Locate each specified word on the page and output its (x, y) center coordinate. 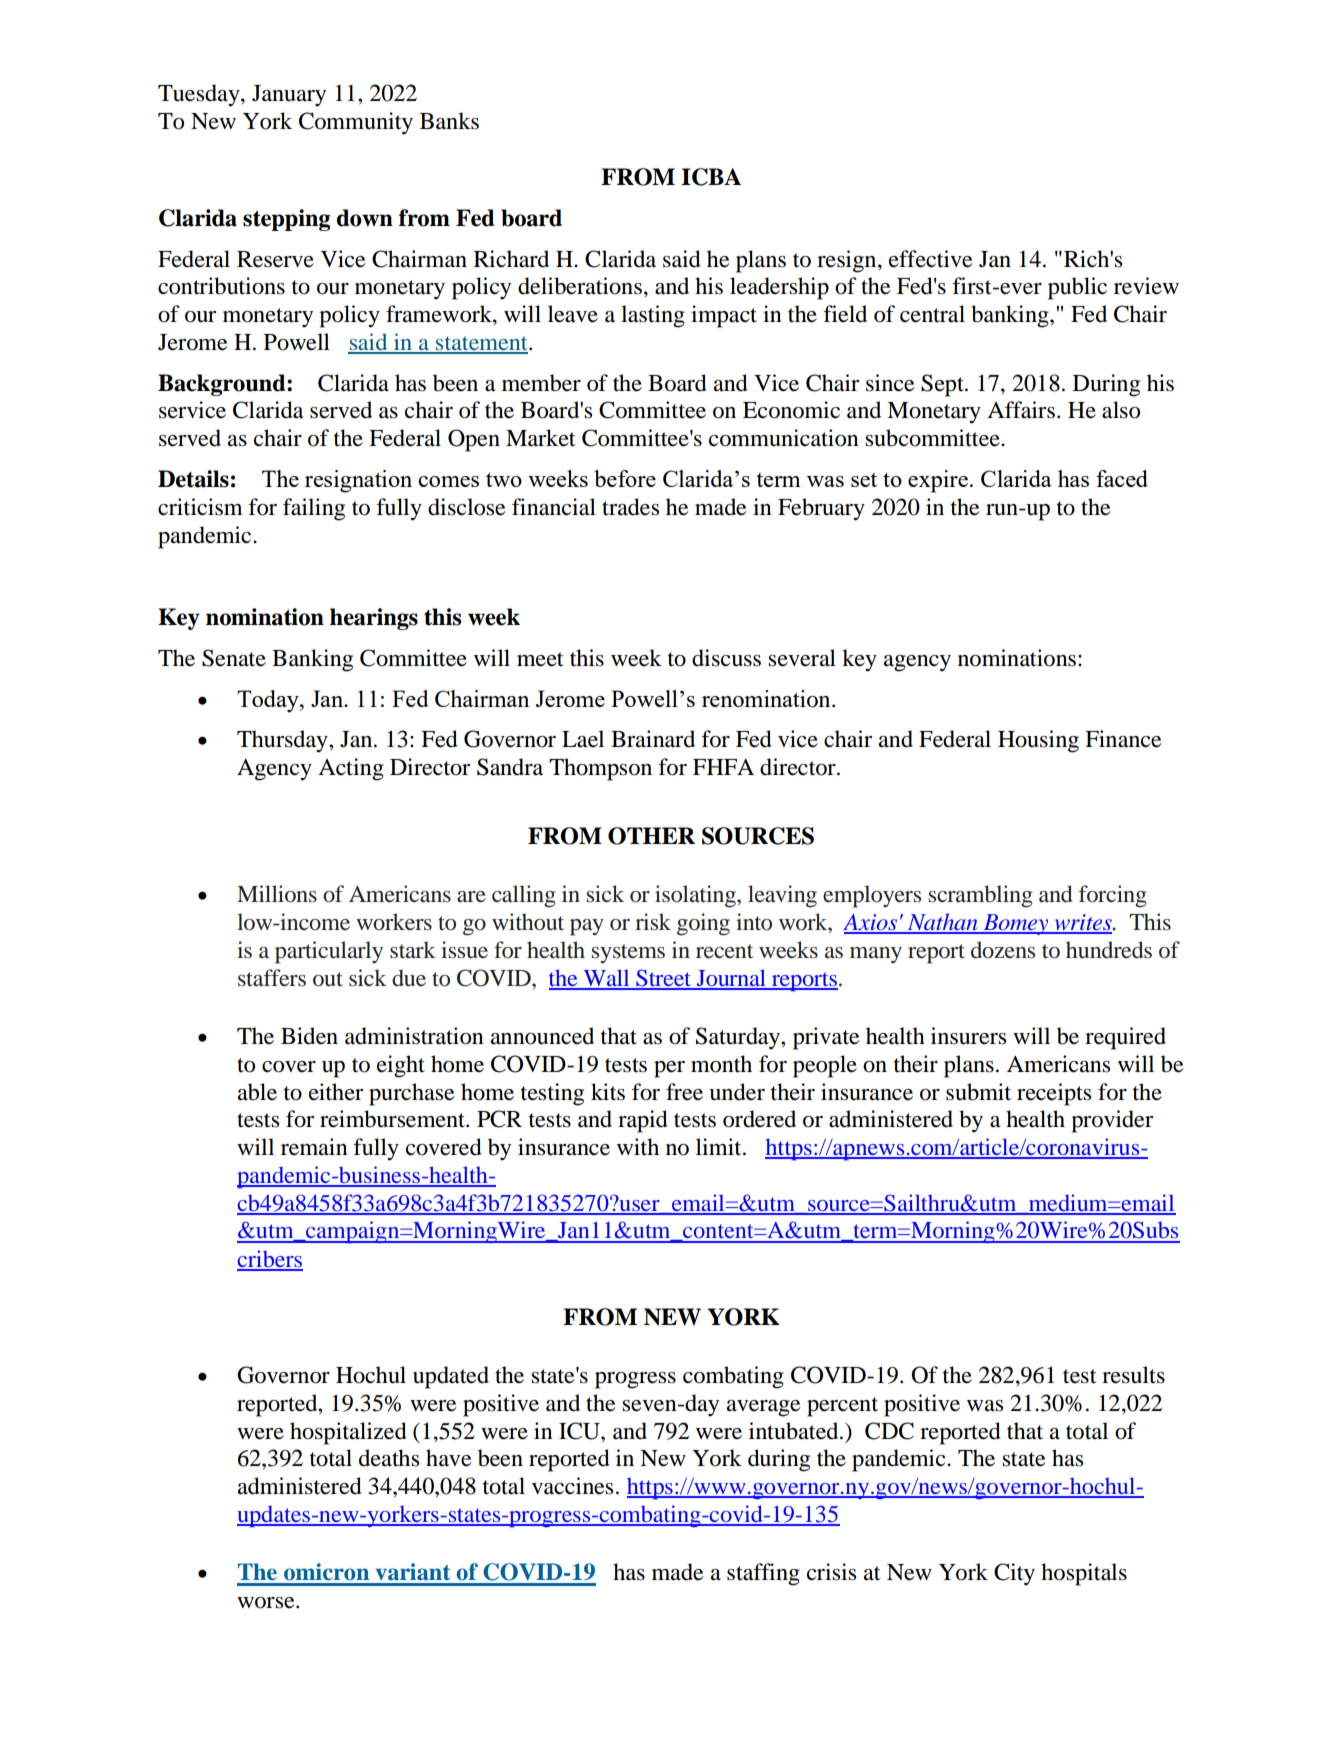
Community (356, 123)
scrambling (981, 896)
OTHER (651, 836)
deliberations (580, 286)
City (1014, 1574)
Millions (277, 894)
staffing (763, 1574)
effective (931, 259)
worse (267, 1603)
